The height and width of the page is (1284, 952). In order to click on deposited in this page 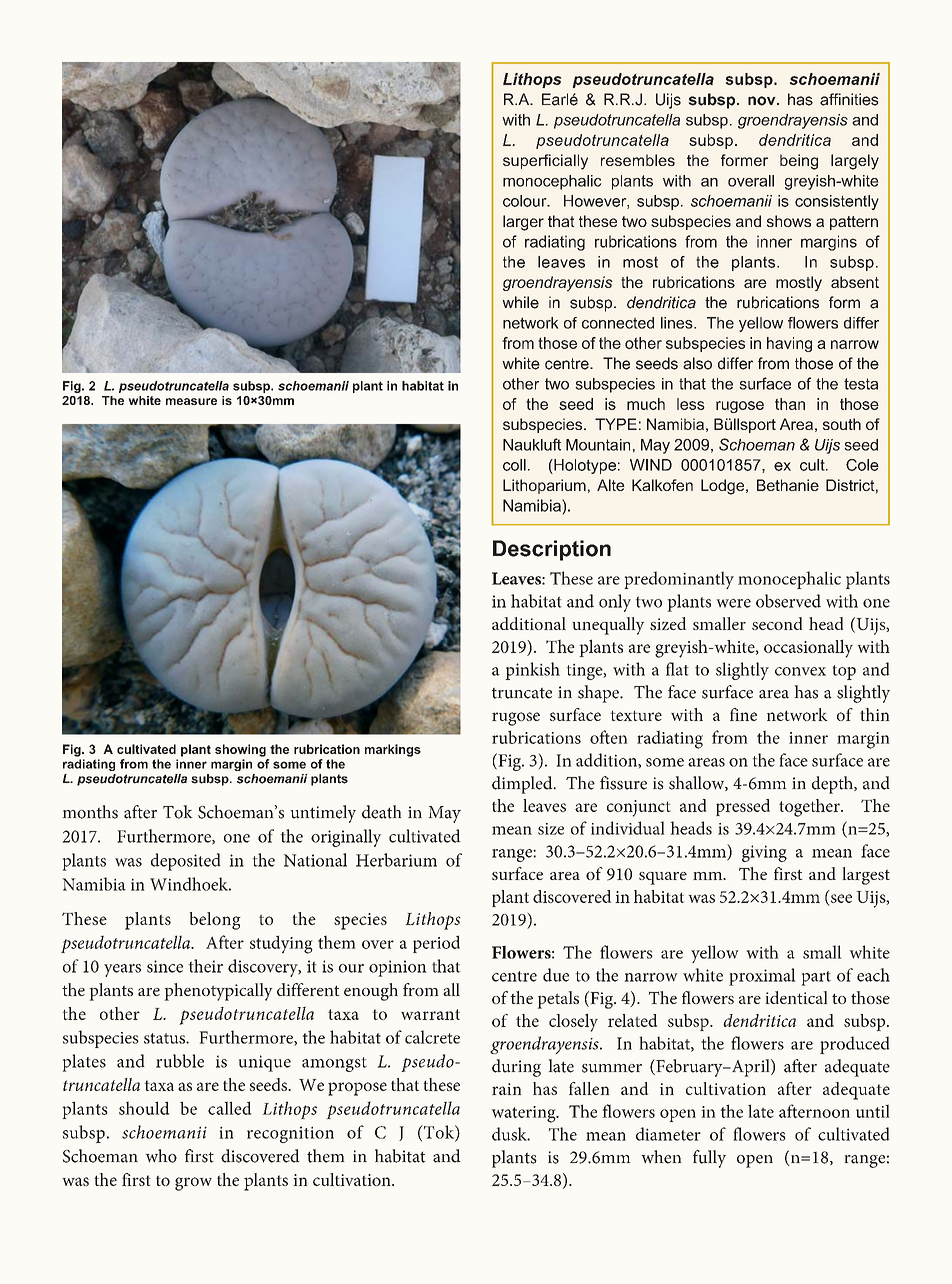, I will do `click(186, 862)`.
